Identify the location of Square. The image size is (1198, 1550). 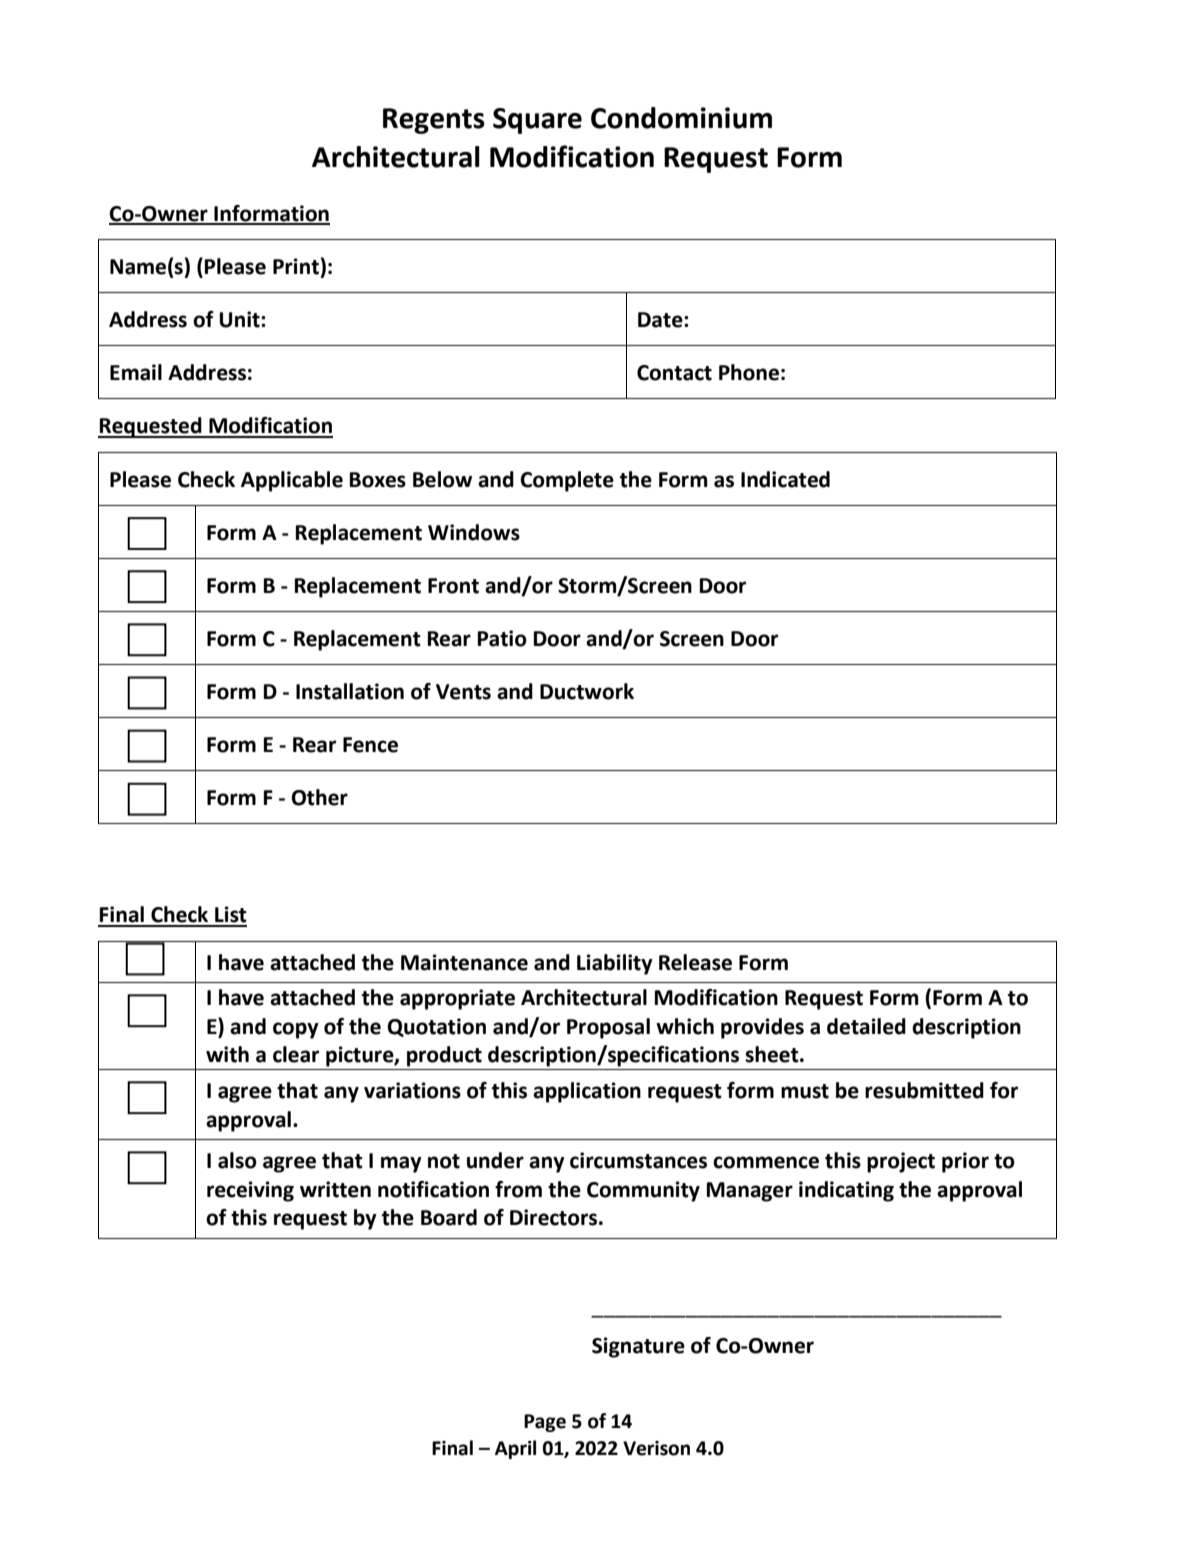
(537, 121).
